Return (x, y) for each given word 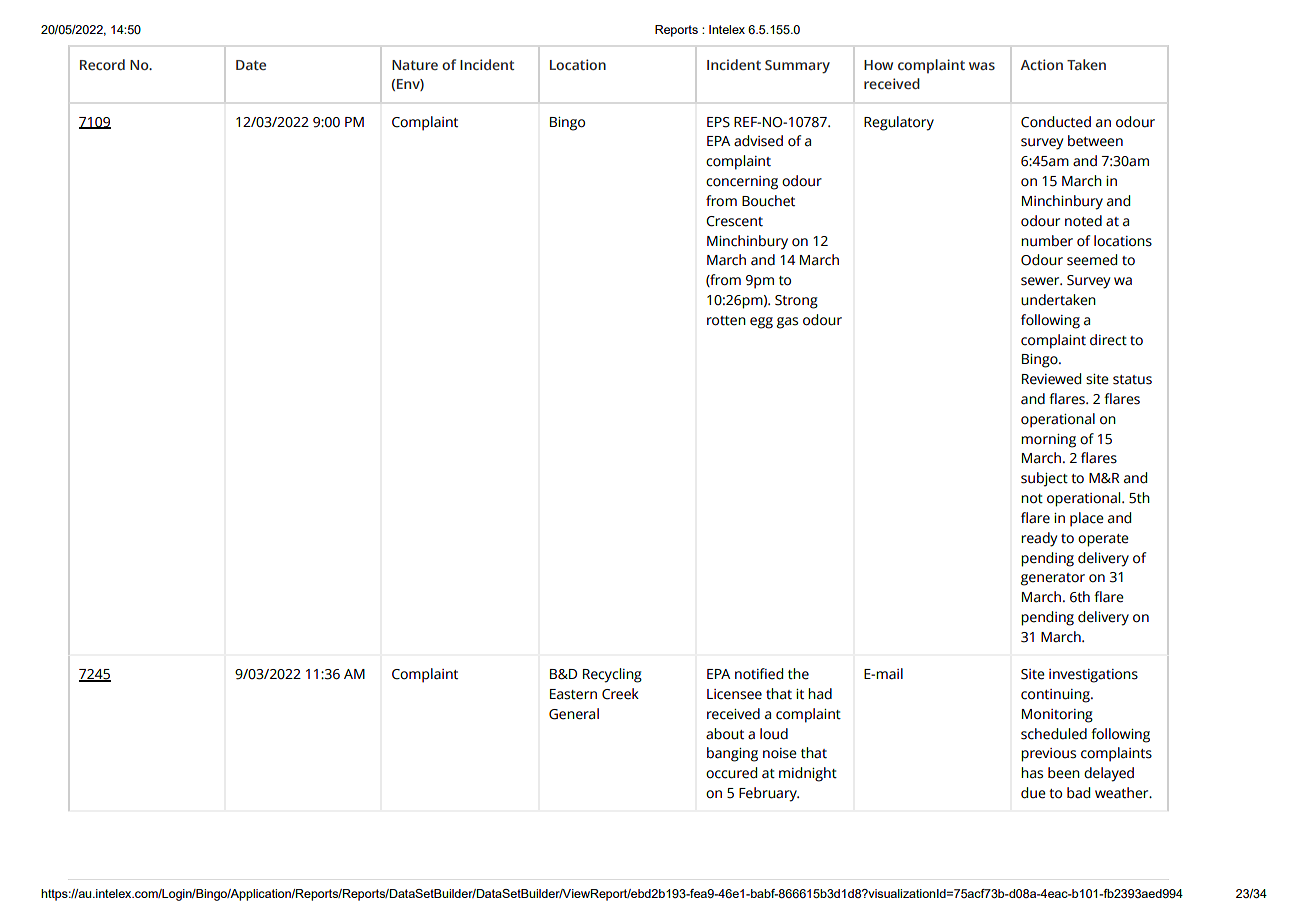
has (1032, 773)
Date (251, 65)
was (982, 66)
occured (731, 773)
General (574, 714)
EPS (718, 122)
